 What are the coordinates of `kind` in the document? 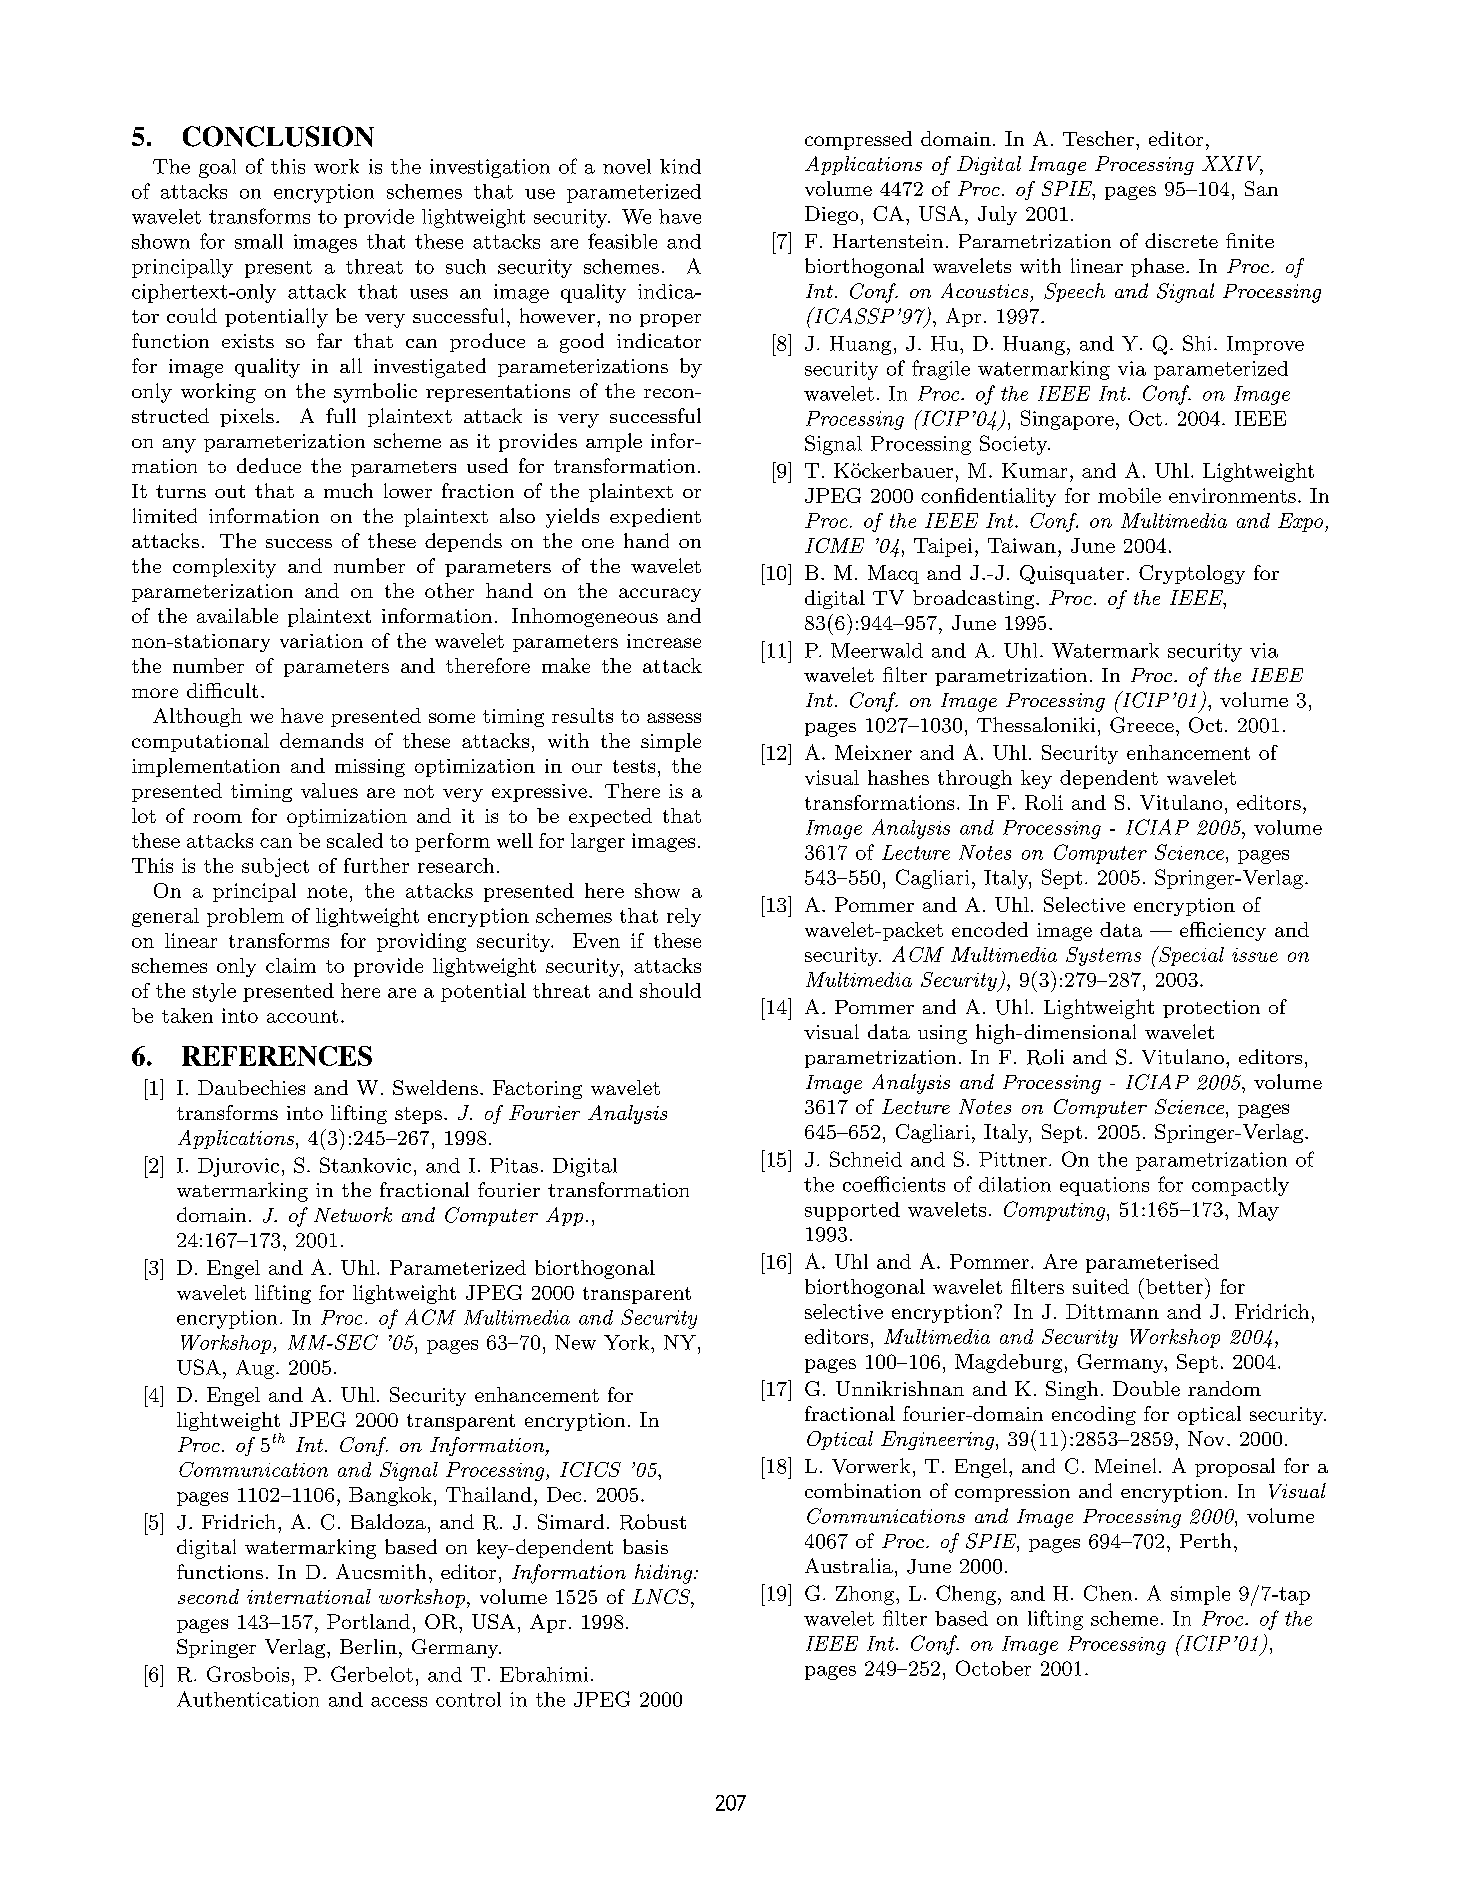 It's located at (680, 166).
